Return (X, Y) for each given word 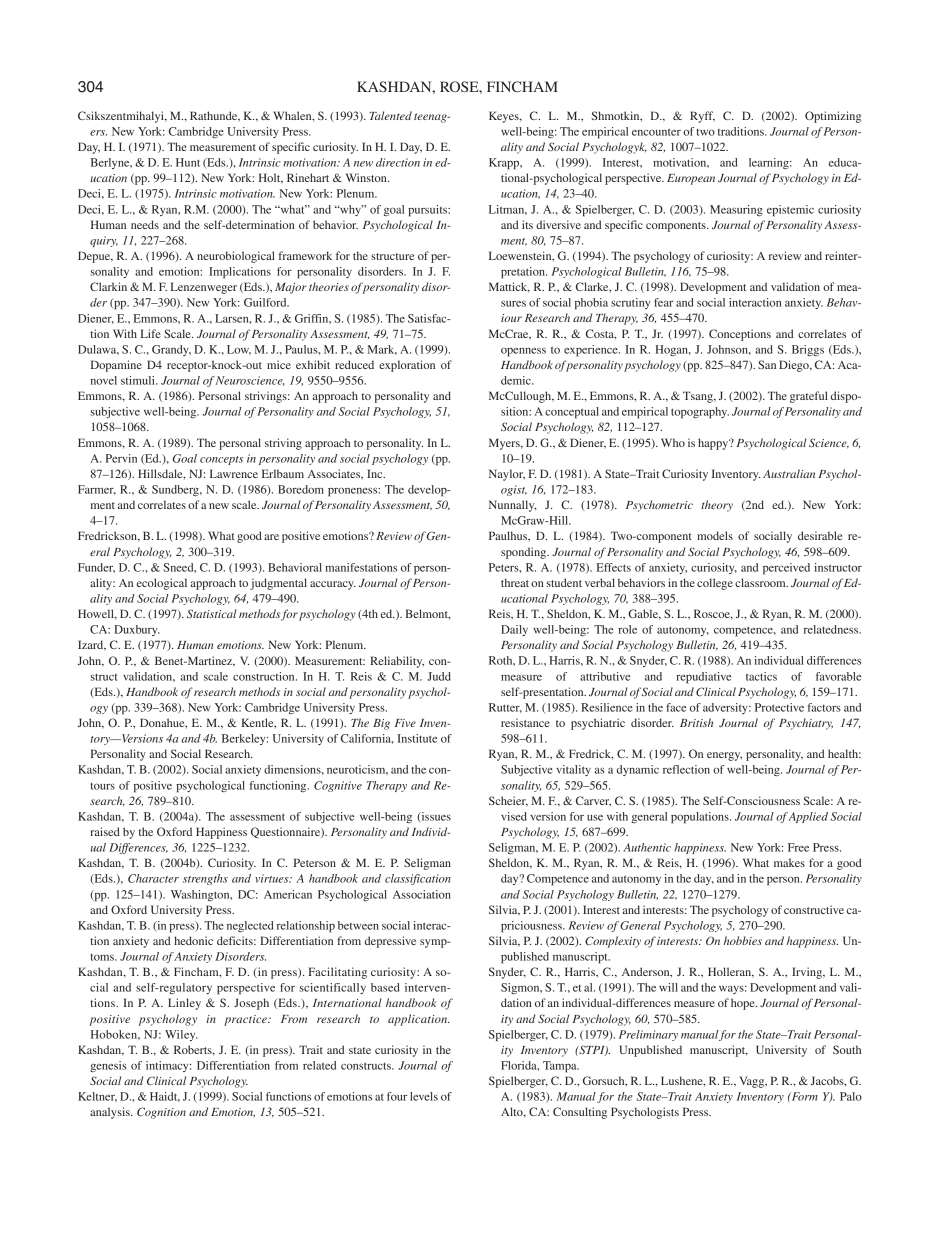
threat (515, 582)
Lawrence (234, 473)
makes (789, 862)
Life (151, 333)
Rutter (505, 708)
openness (523, 352)
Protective (779, 707)
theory (717, 506)
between (358, 925)
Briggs (808, 350)
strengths (205, 879)
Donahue (163, 723)
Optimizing (833, 117)
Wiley (181, 1035)
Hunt (188, 162)
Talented (390, 115)
